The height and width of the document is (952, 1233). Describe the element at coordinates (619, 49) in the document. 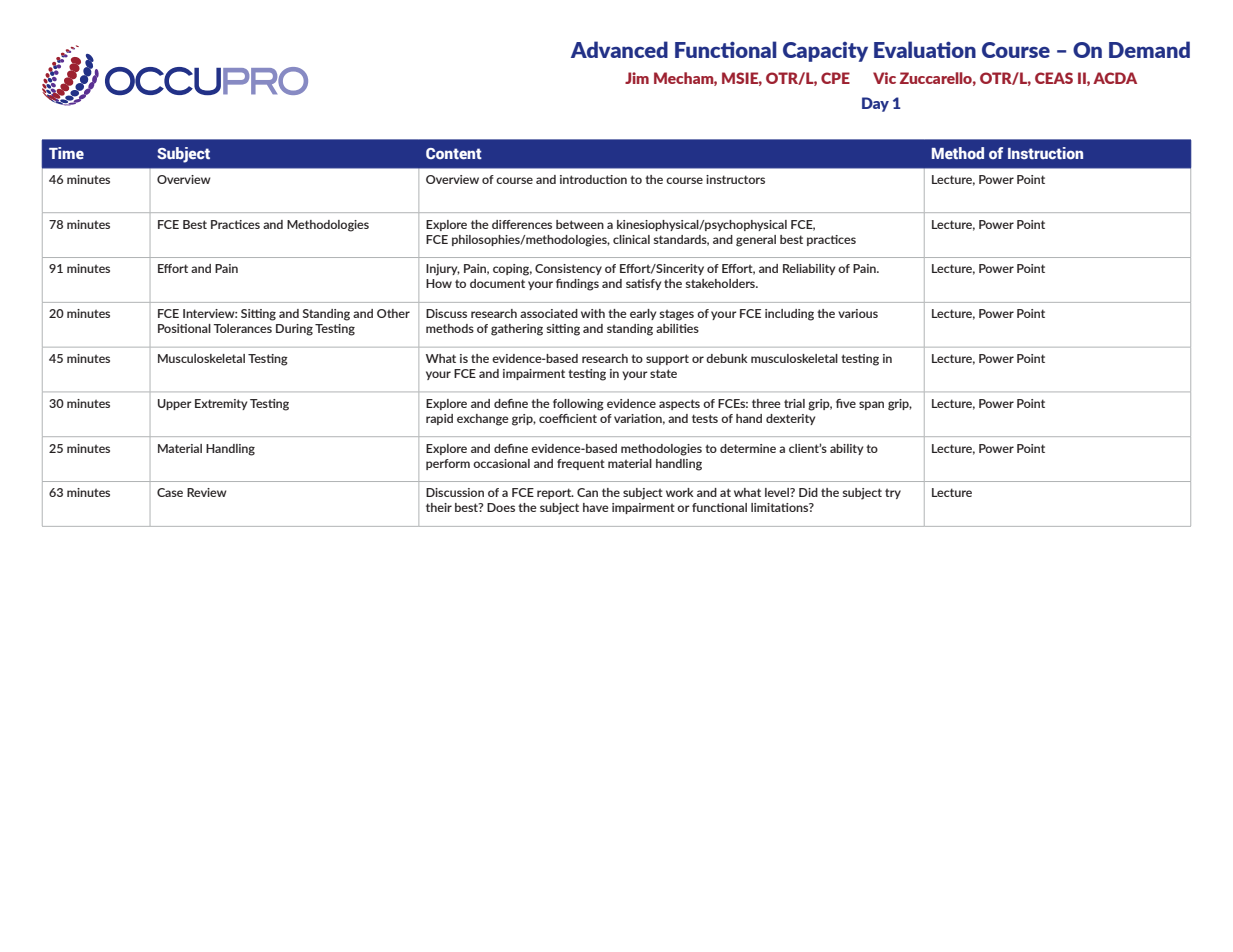

I see `Advanced` at that location.
